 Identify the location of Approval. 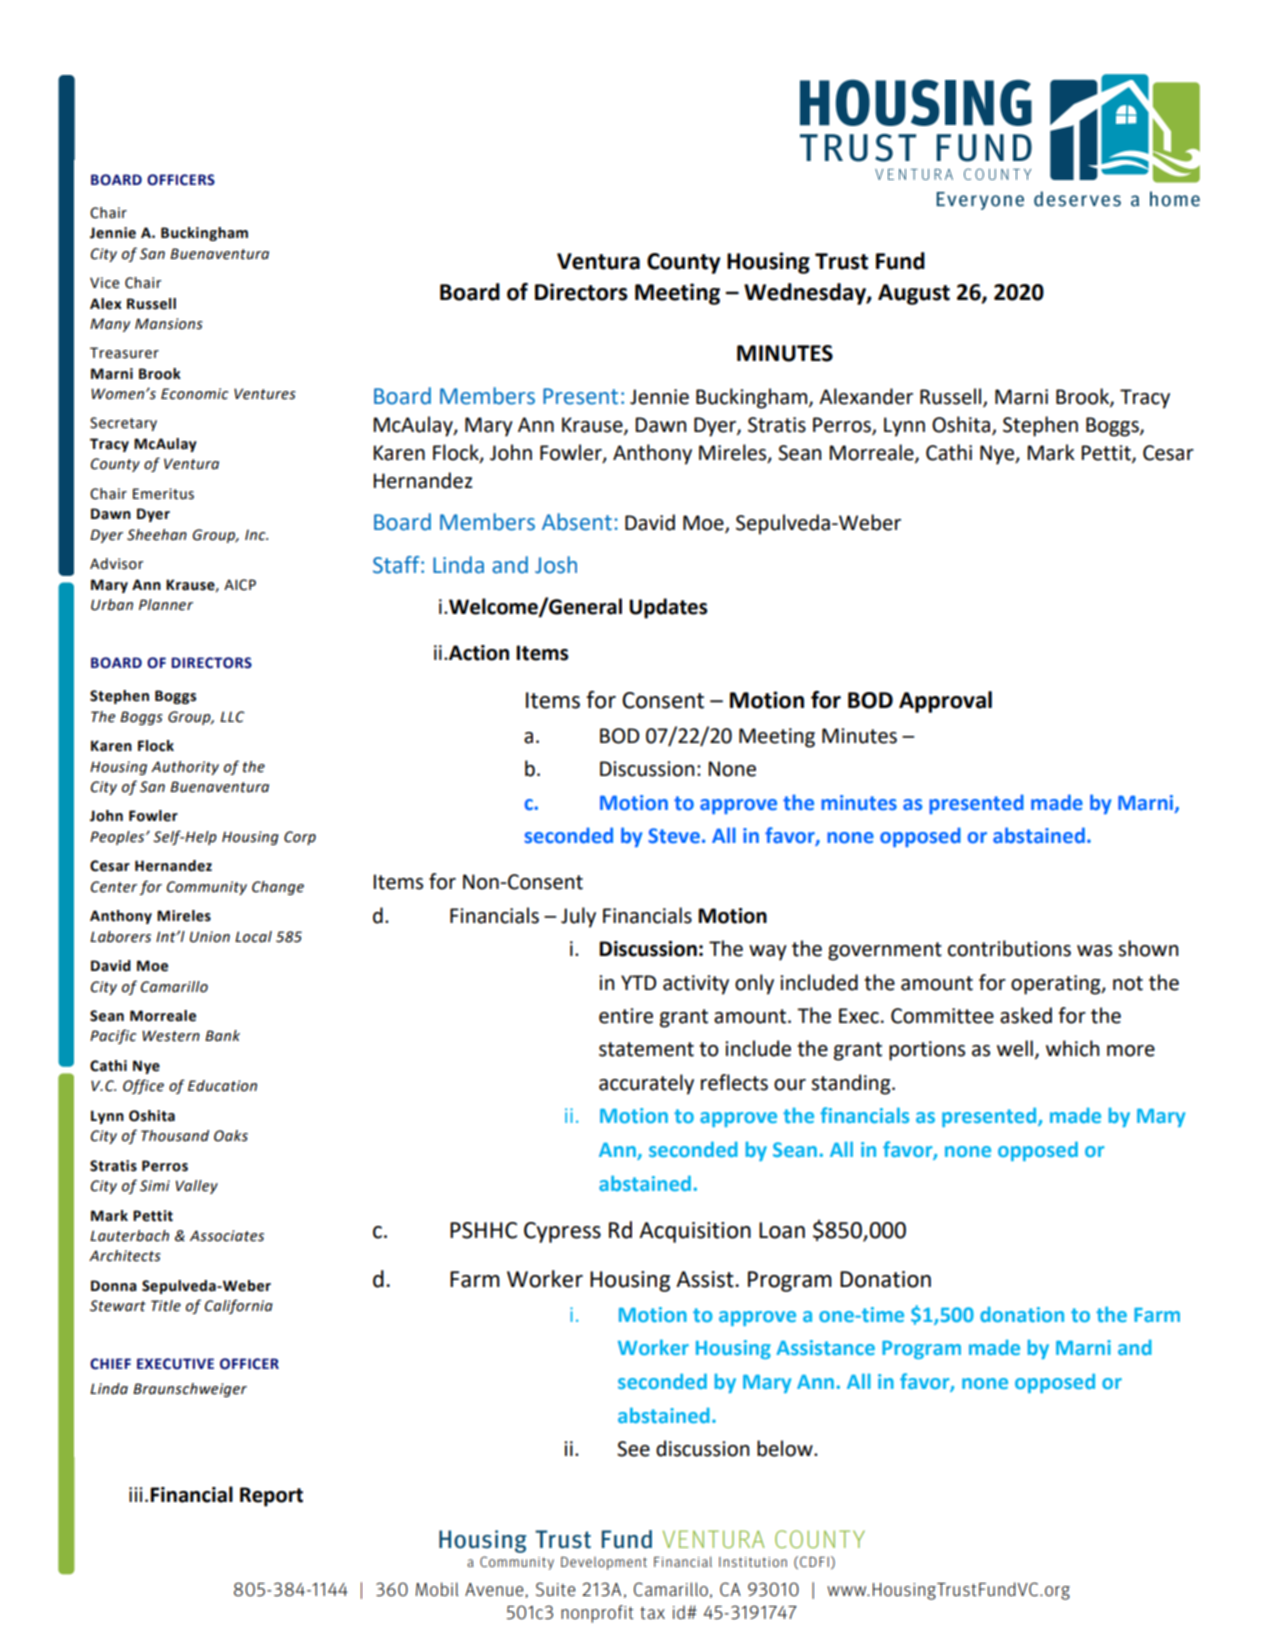
(945, 702).
